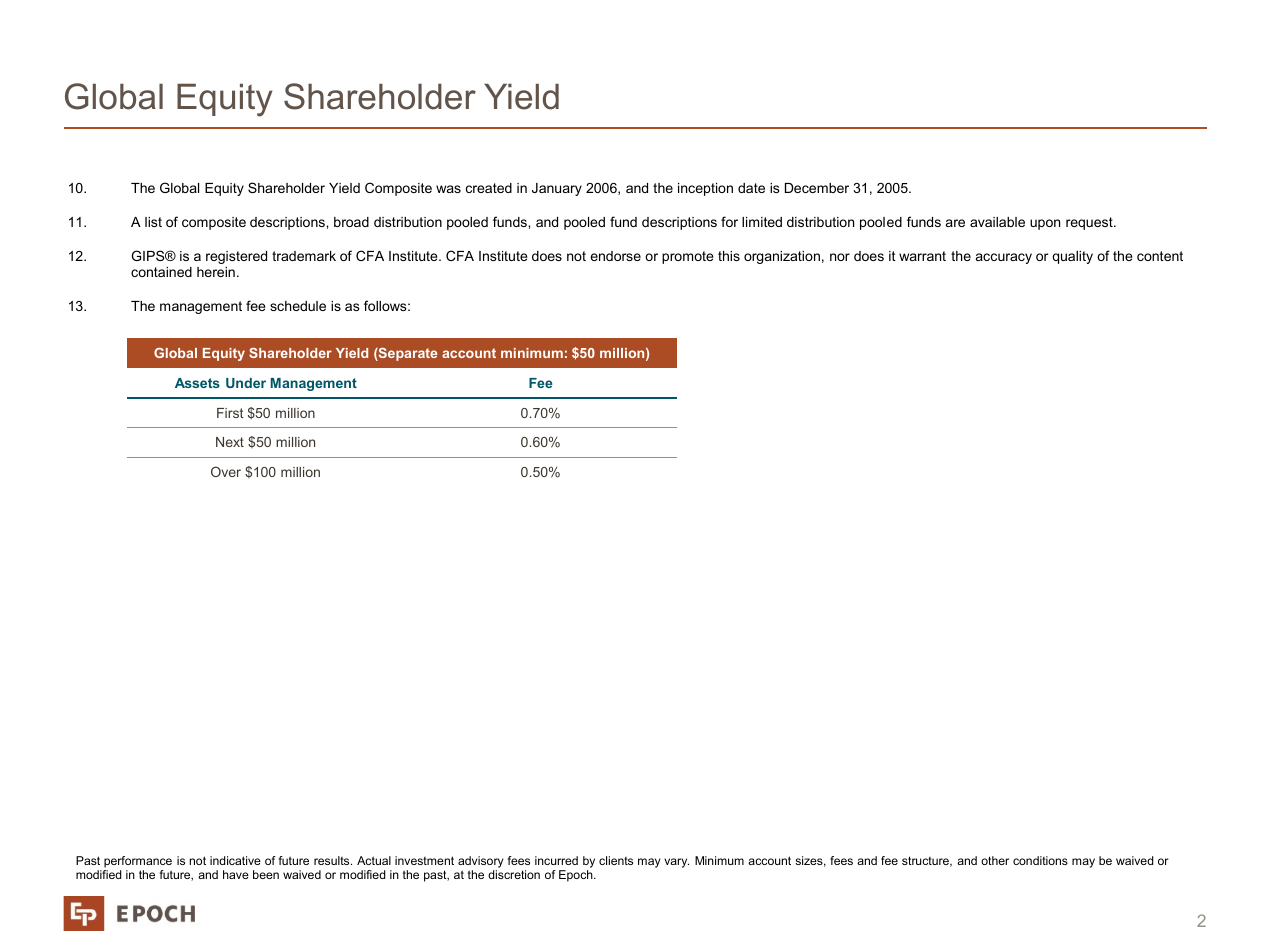  What do you see at coordinates (616, 860) in the document?
I see `clients` at bounding box center [616, 860].
